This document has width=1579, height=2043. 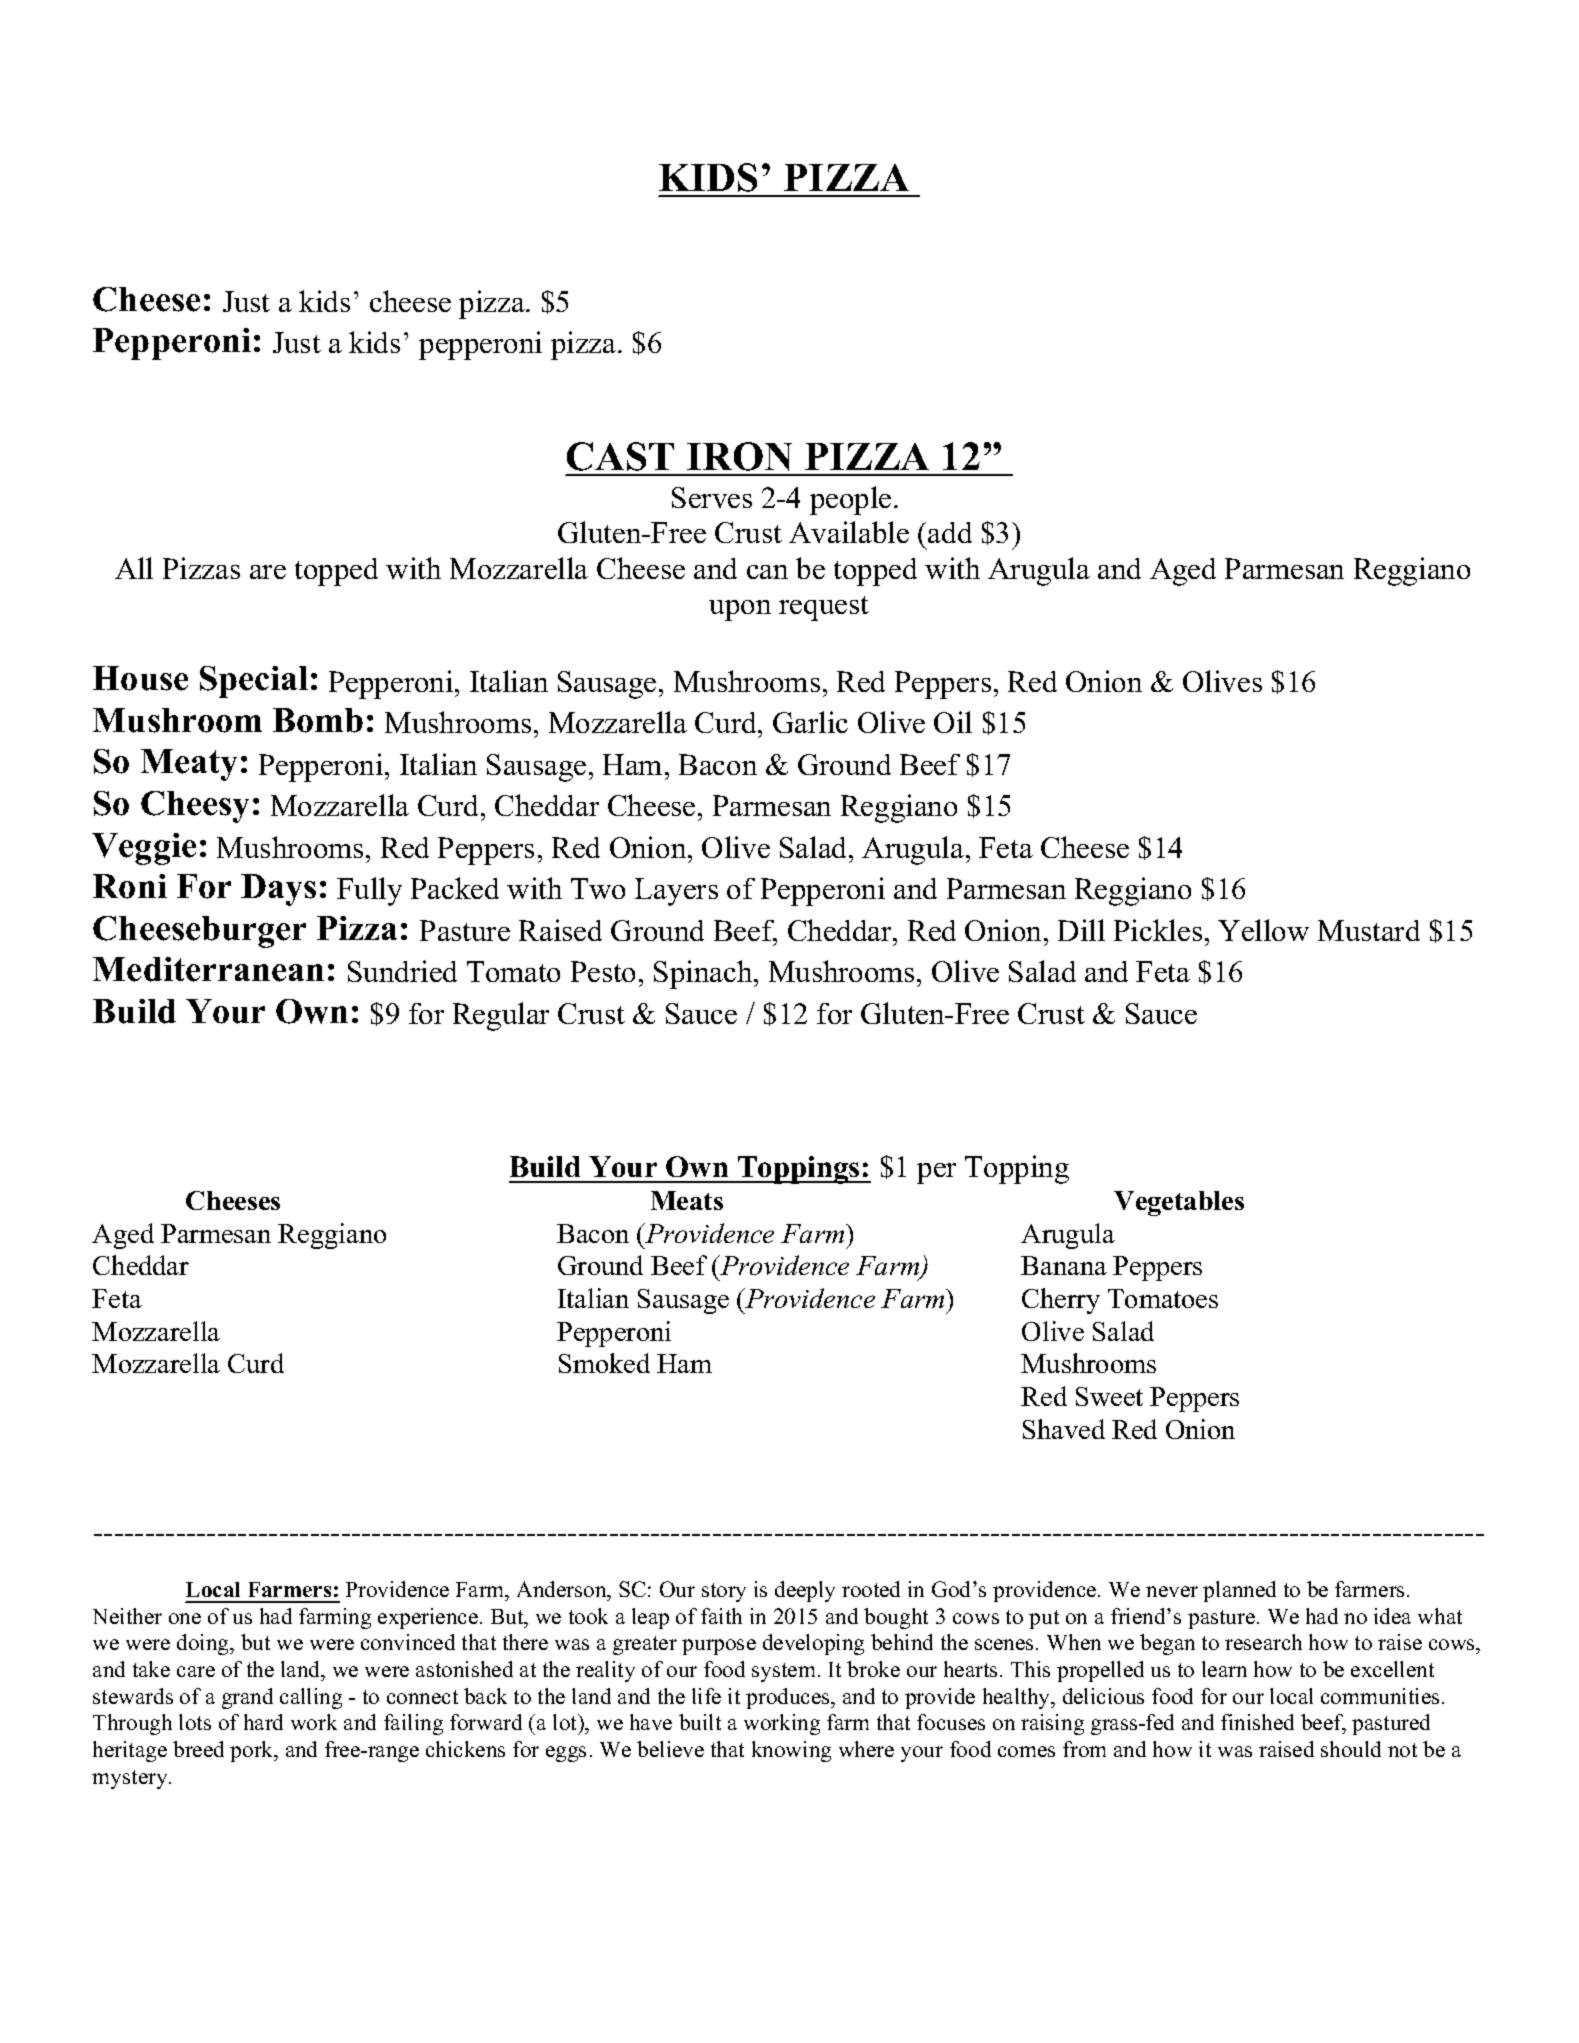 What do you see at coordinates (791, 1751) in the document?
I see `knowing` at bounding box center [791, 1751].
